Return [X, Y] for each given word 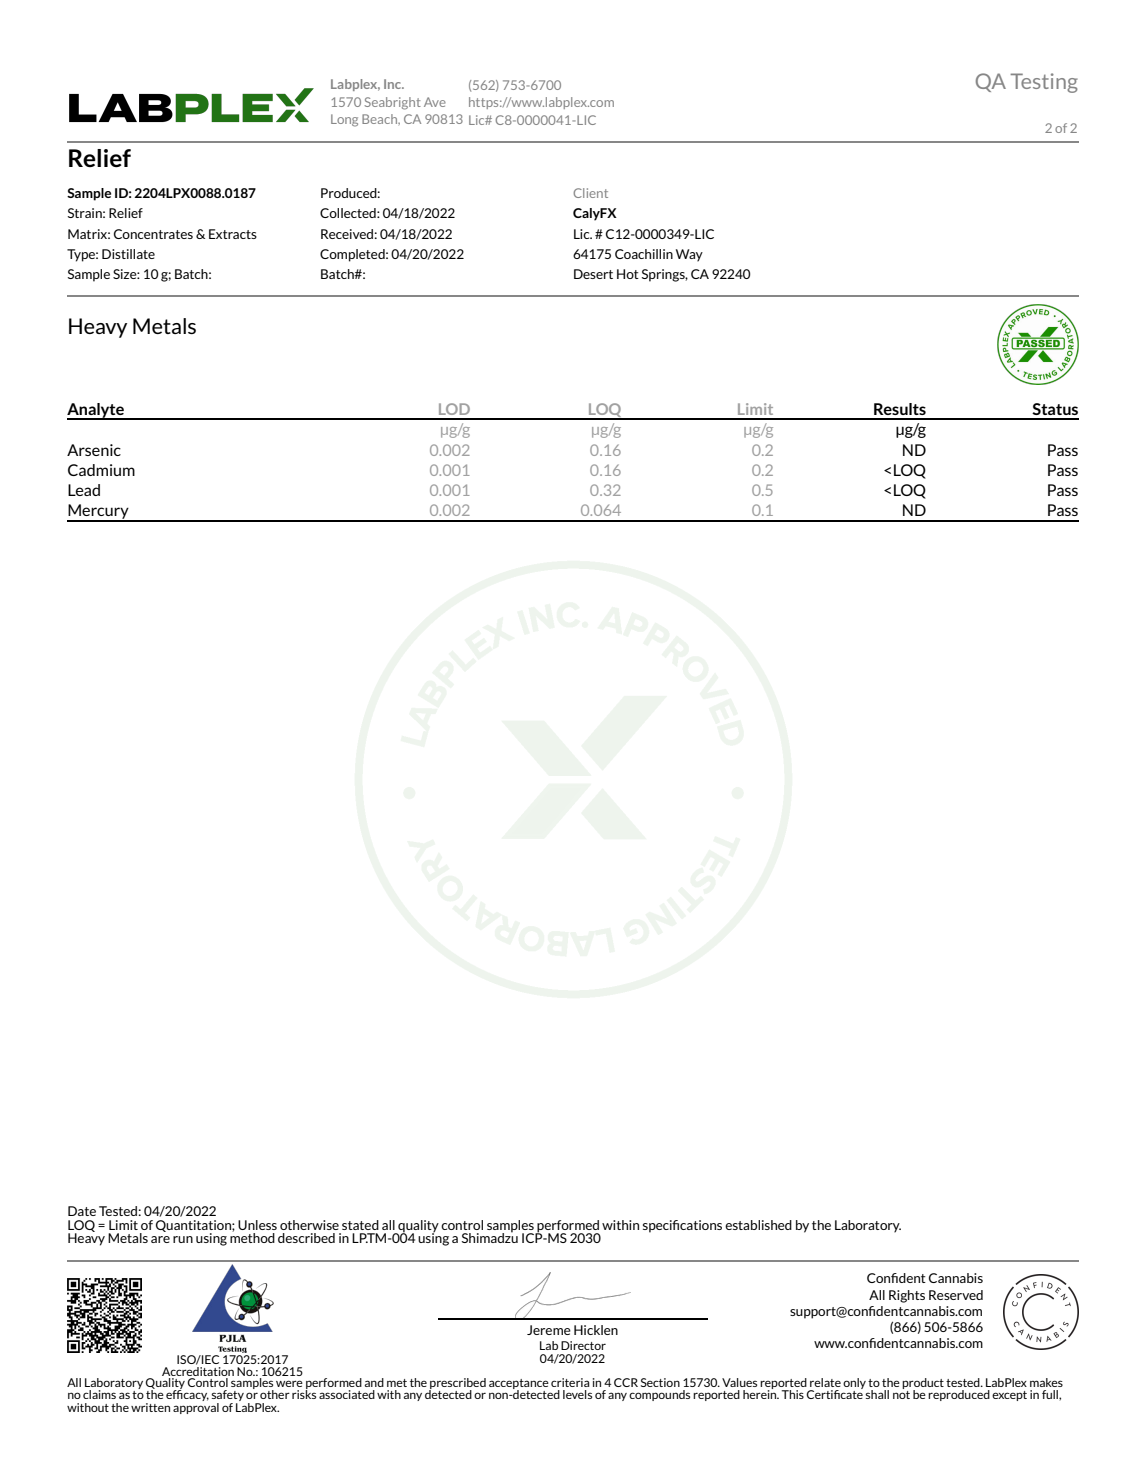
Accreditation [198, 1373]
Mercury [99, 513]
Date [82, 1211]
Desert [593, 274]
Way [689, 255]
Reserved [956, 1295]
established [758, 1225]
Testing [1044, 83]
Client [590, 193]
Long [344, 120]
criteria [570, 1382]
